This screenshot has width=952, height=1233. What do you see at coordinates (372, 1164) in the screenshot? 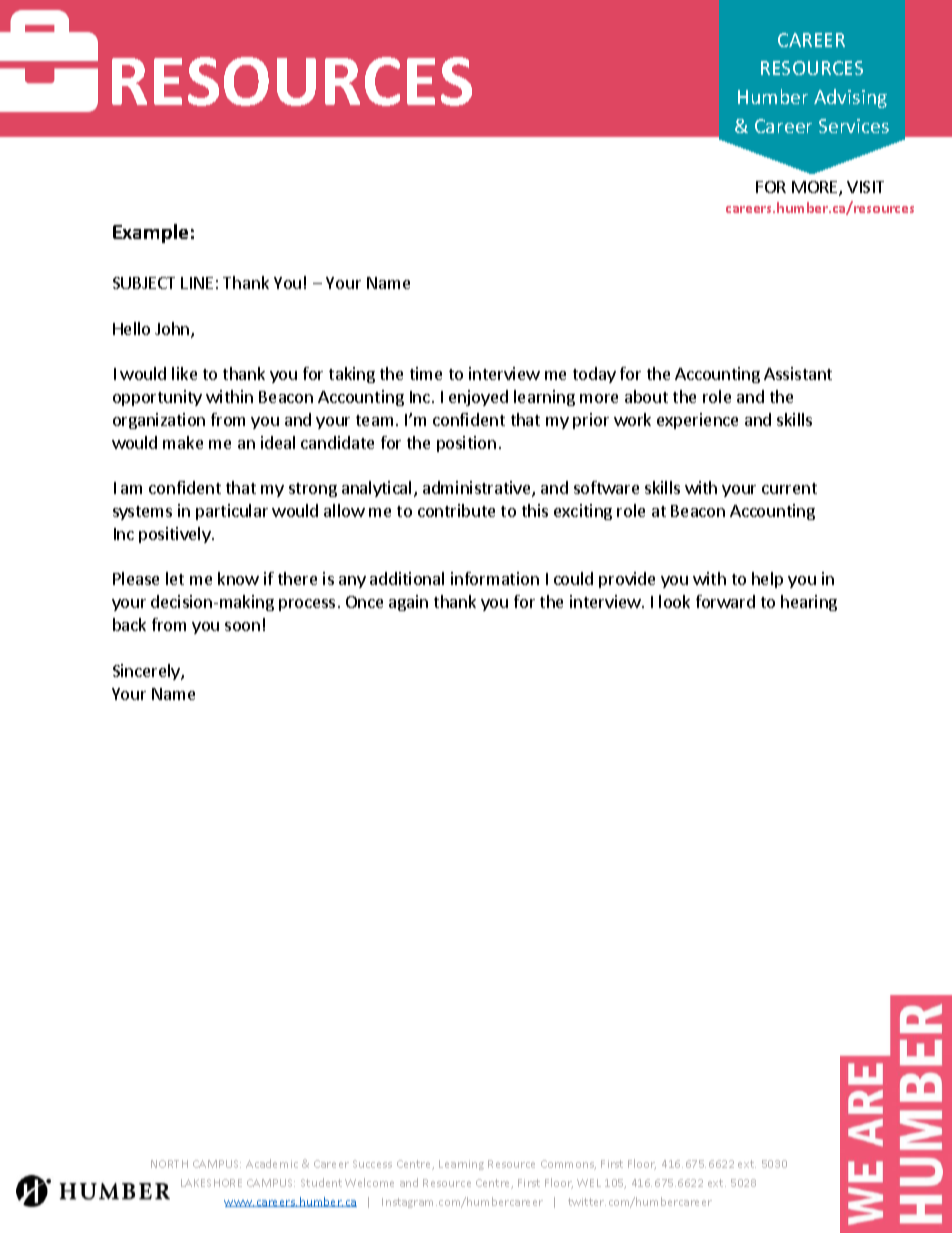
I see `Success` at bounding box center [372, 1164].
